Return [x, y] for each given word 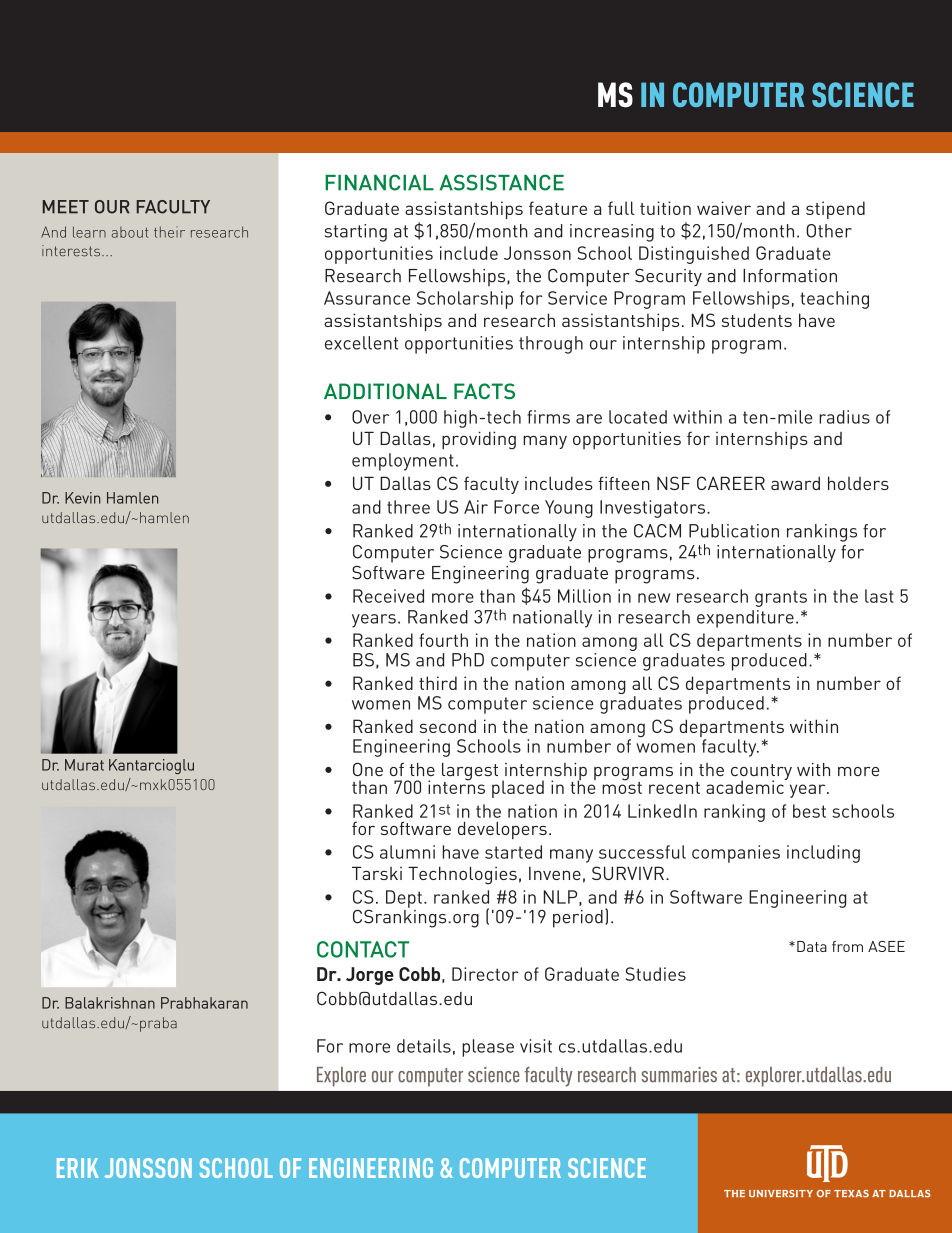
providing [479, 440]
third [438, 683]
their [169, 232]
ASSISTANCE [502, 182]
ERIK [78, 1168]
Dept [404, 899]
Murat [84, 765]
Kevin [83, 498]
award [795, 483]
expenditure [745, 619]
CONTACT [363, 949]
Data [812, 946]
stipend [835, 210]
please [488, 1048]
